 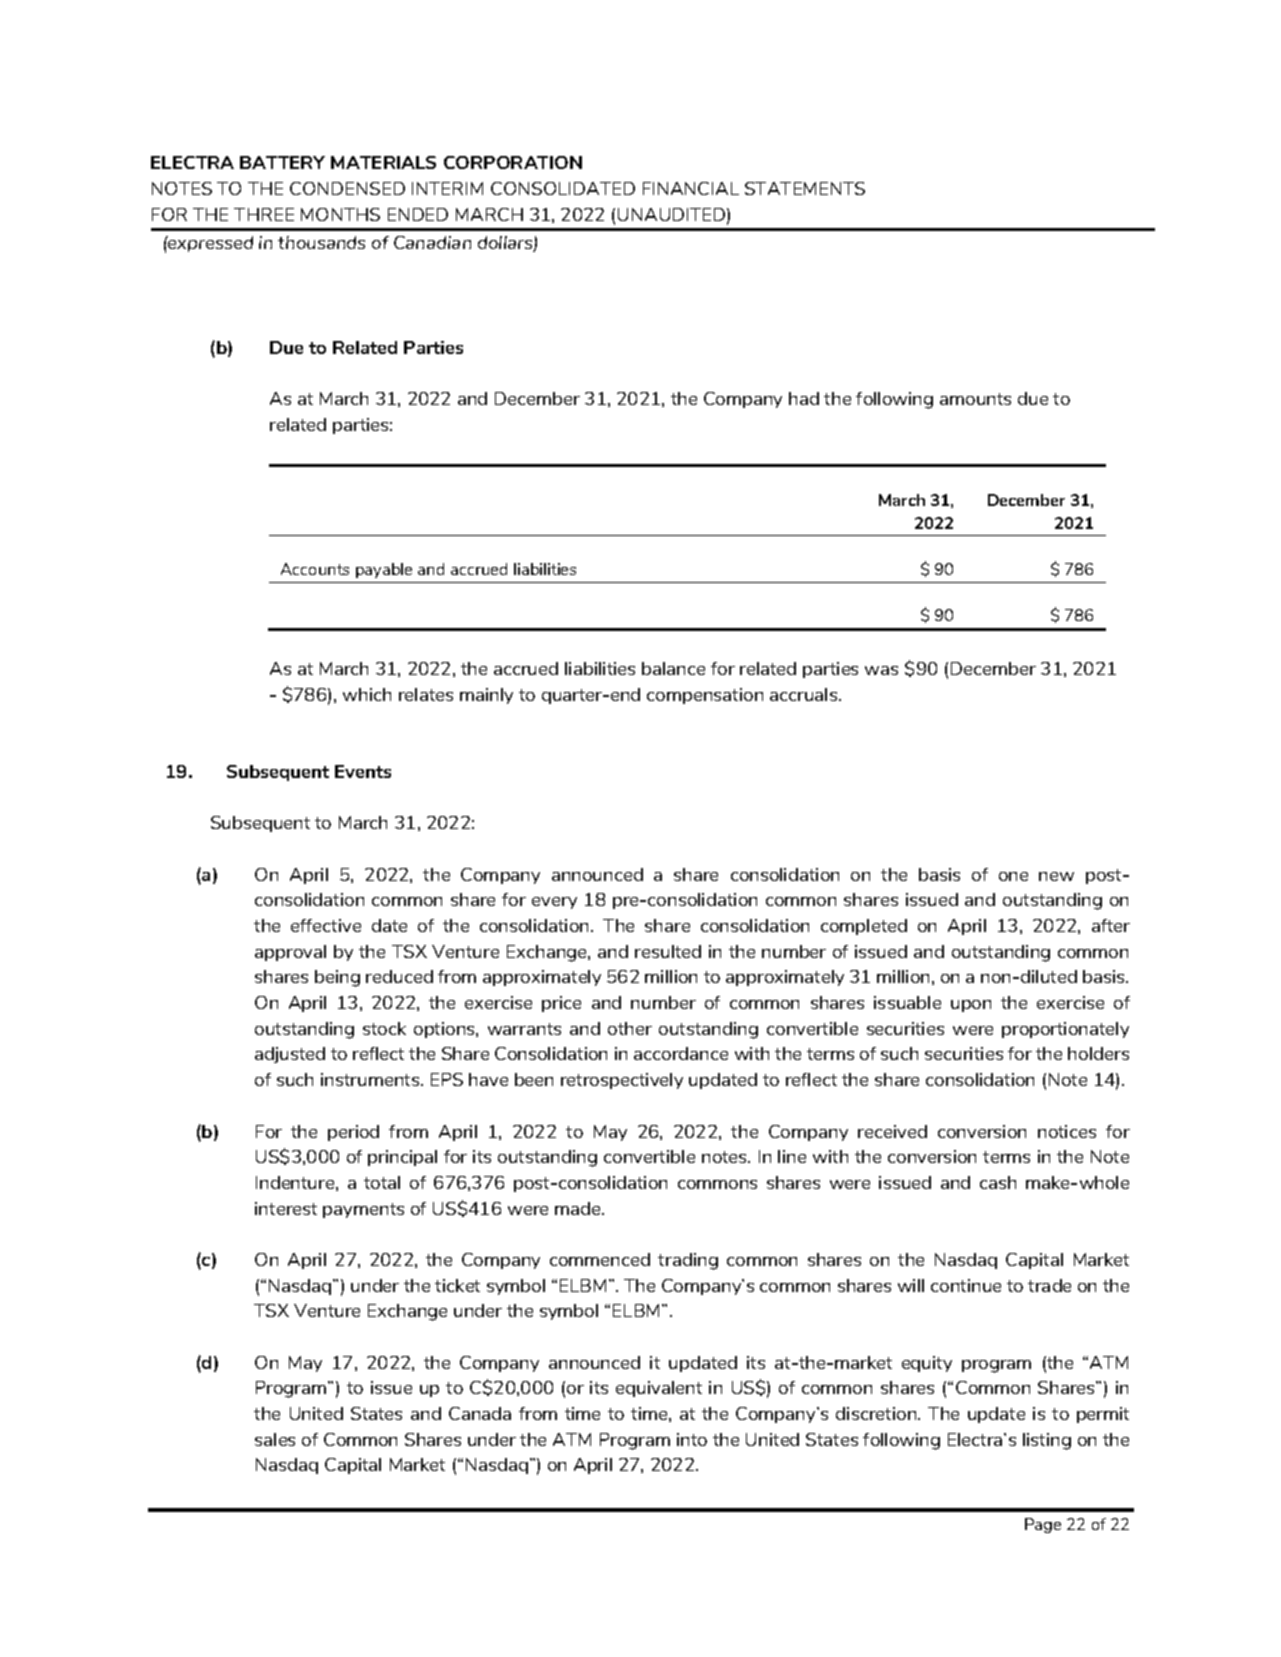 What do you see at coordinates (290, 1055) in the document?
I see `adjusted` at bounding box center [290, 1055].
